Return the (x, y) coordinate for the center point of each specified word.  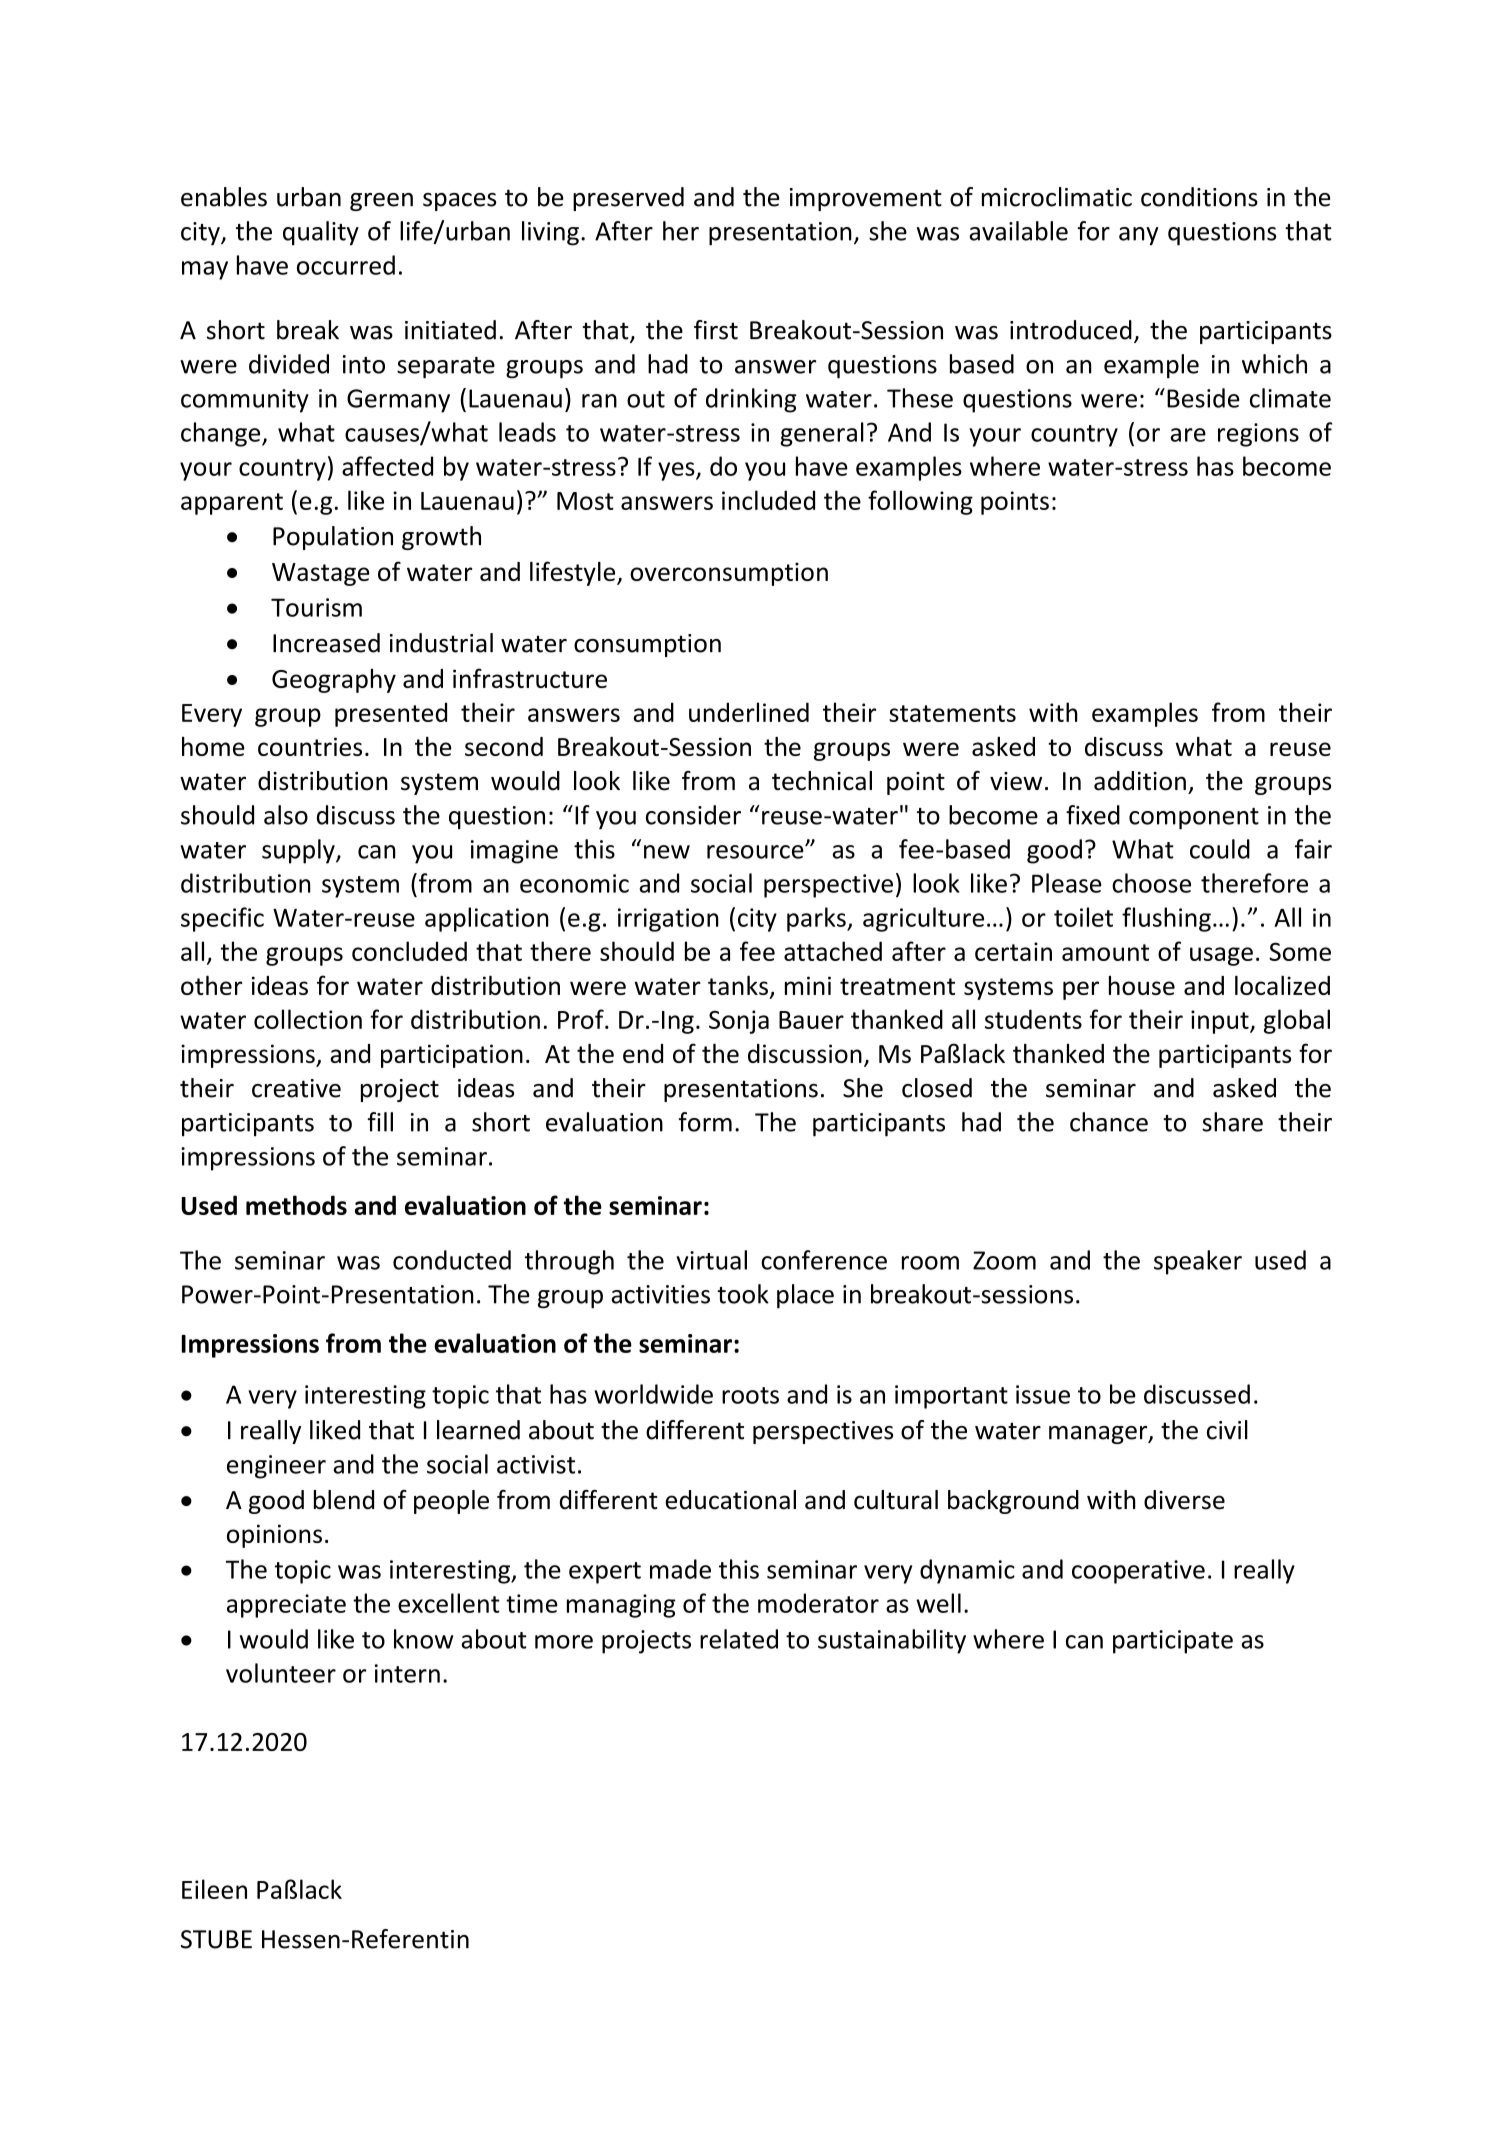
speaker (1198, 1262)
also (286, 815)
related (739, 1639)
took (743, 1294)
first (716, 330)
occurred (346, 265)
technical (822, 781)
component (1194, 819)
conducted (452, 1260)
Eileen (214, 1889)
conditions (1199, 197)
